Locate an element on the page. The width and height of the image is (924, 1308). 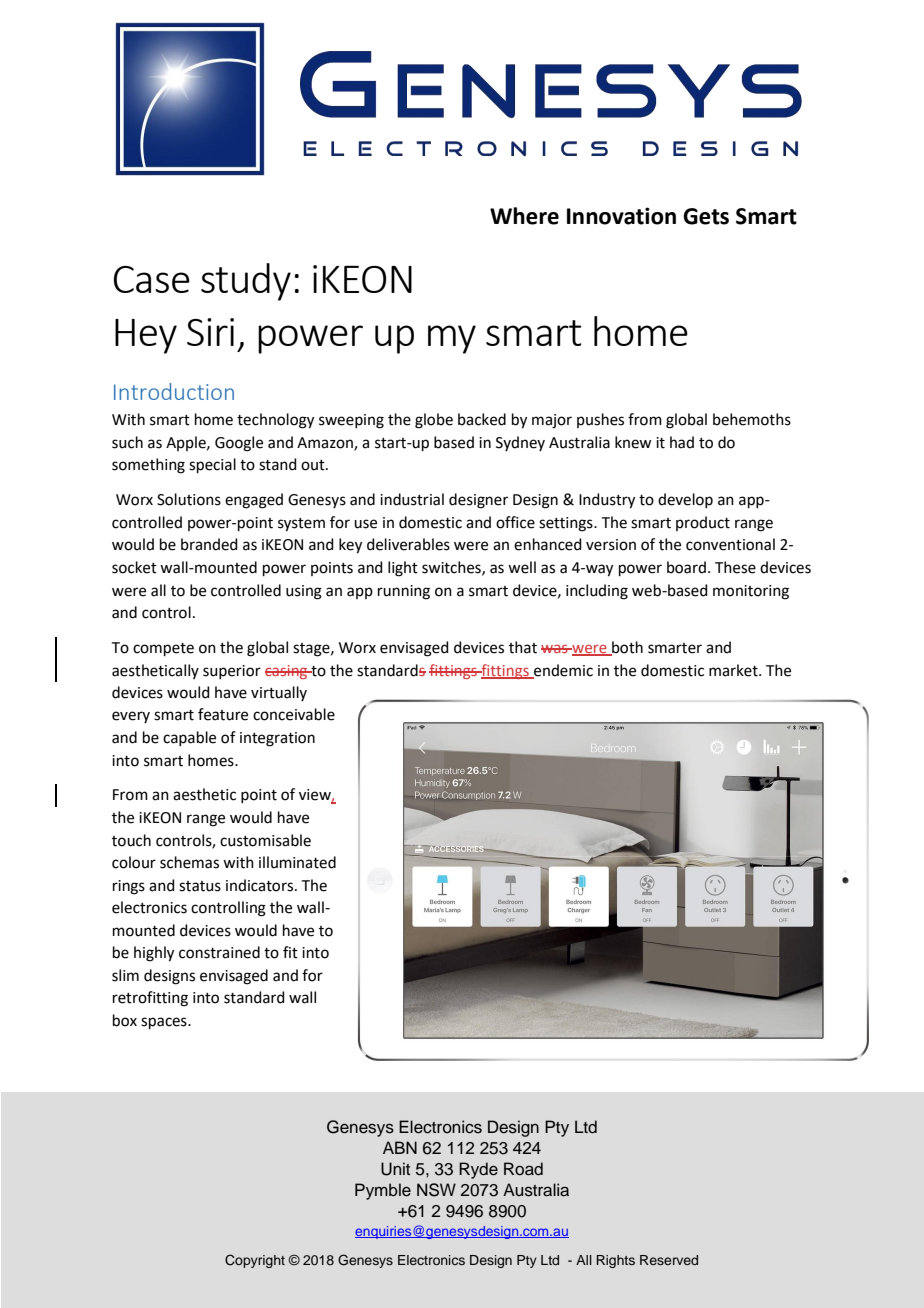
NSW is located at coordinates (436, 1190).
